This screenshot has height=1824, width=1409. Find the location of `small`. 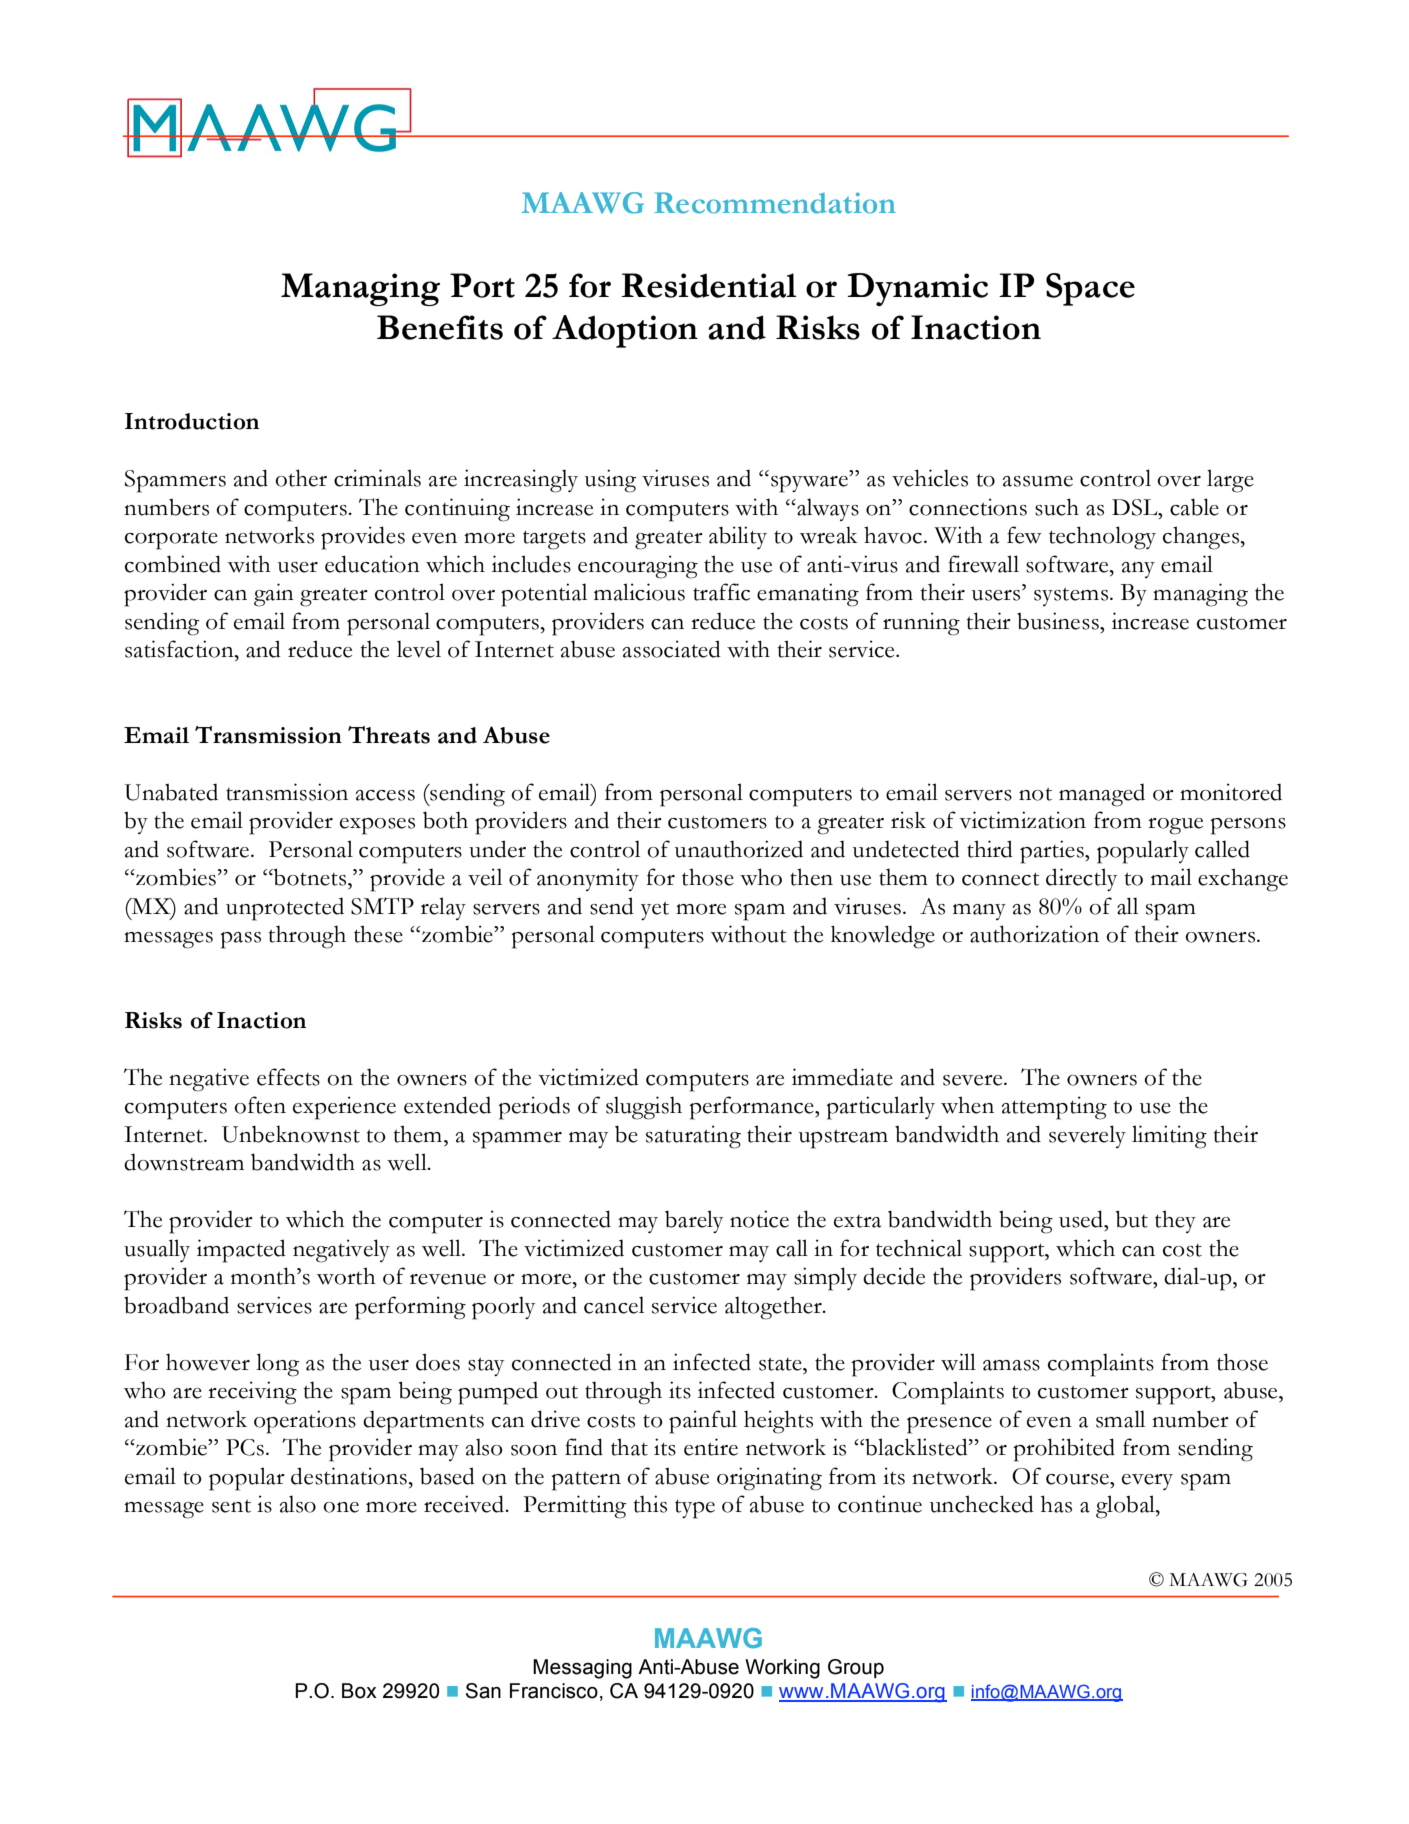

small is located at coordinates (1120, 1419).
